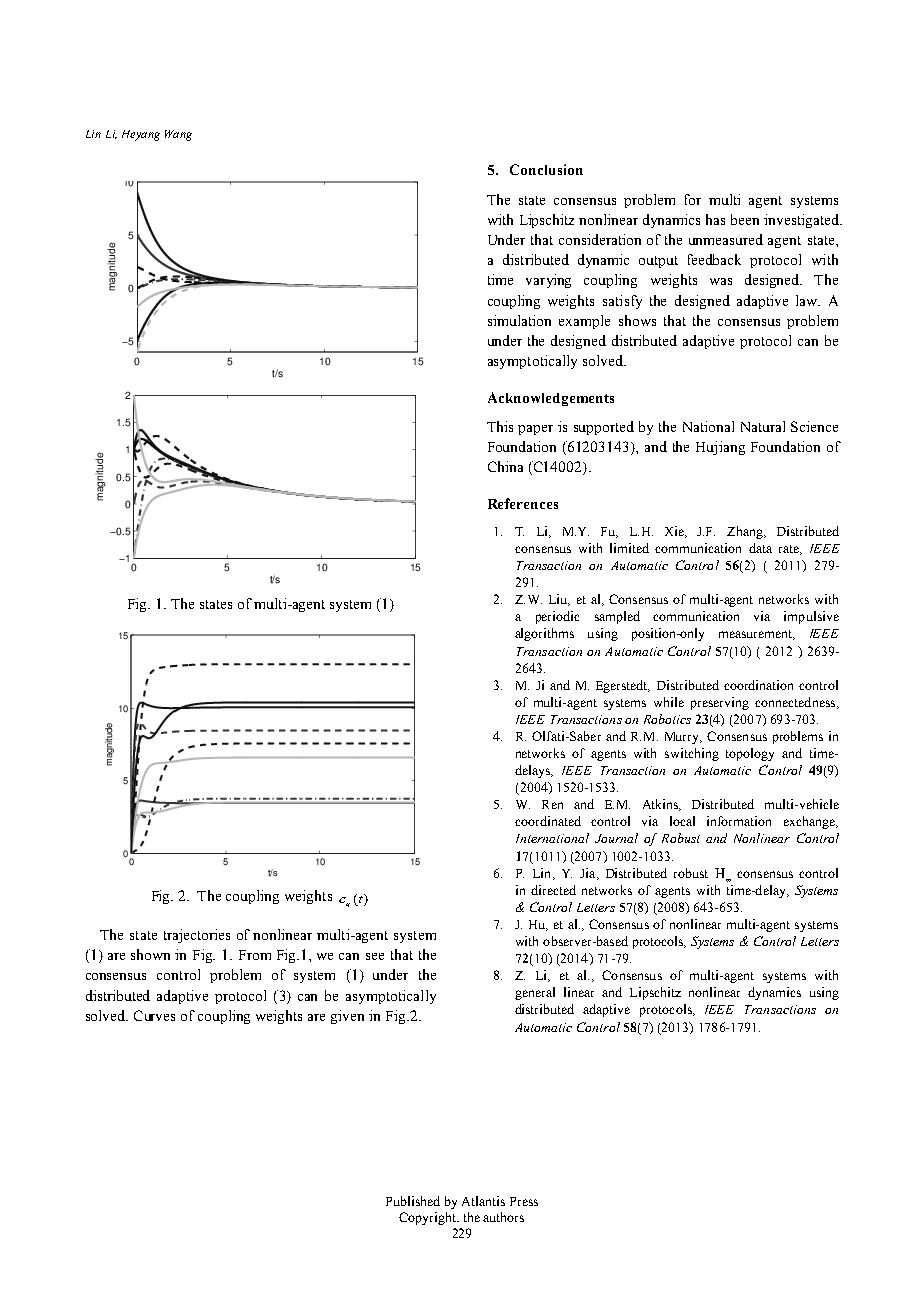  Describe the element at coordinates (758, 685) in the page. I see `coordination` at that location.
